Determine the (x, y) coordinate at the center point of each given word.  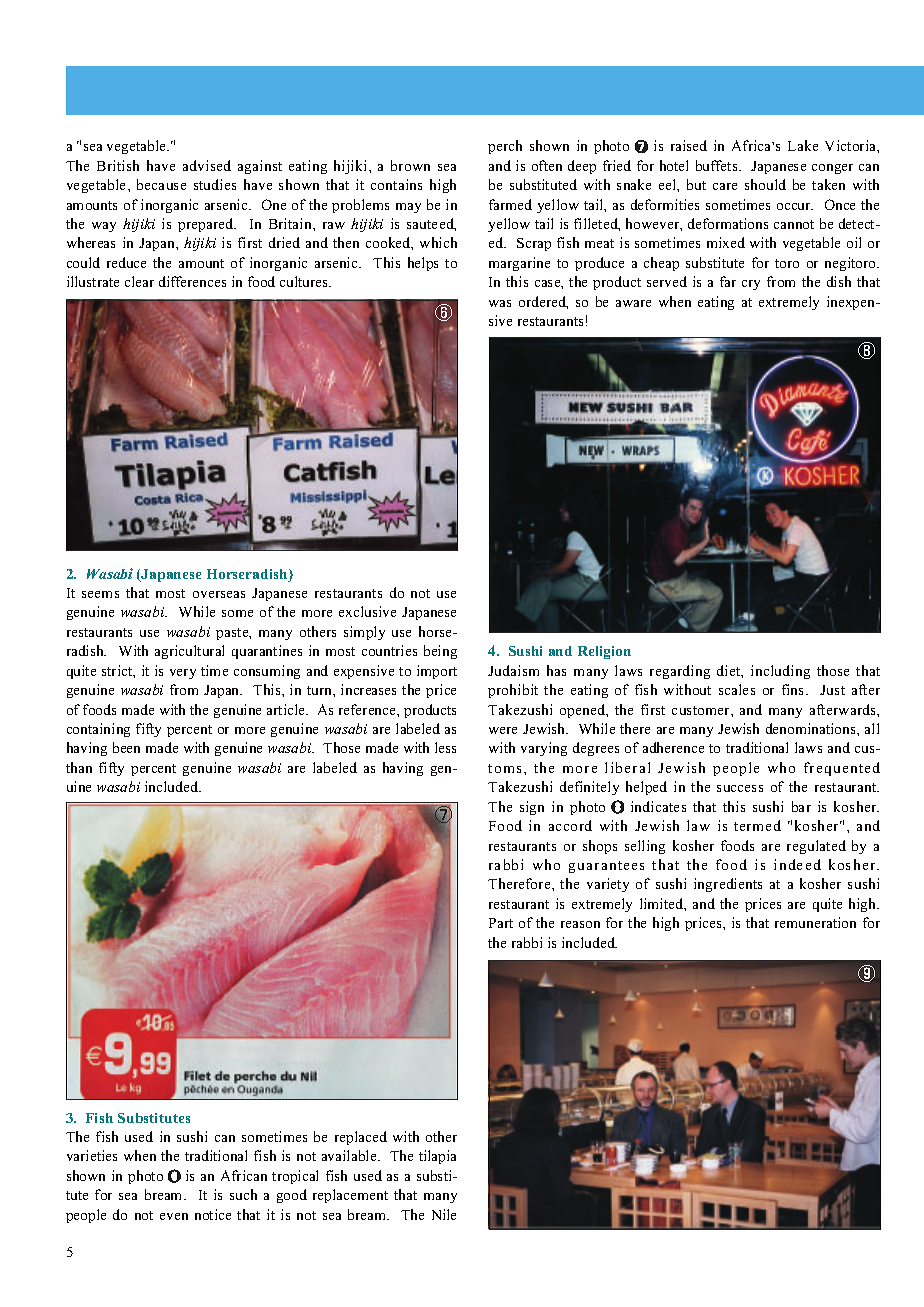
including (780, 672)
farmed (510, 204)
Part (501, 923)
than (79, 767)
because (161, 184)
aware (633, 303)
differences (192, 281)
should (765, 184)
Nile (444, 1214)
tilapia (437, 1157)
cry (751, 285)
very (183, 674)
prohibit (513, 691)
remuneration (815, 922)
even (174, 1216)
